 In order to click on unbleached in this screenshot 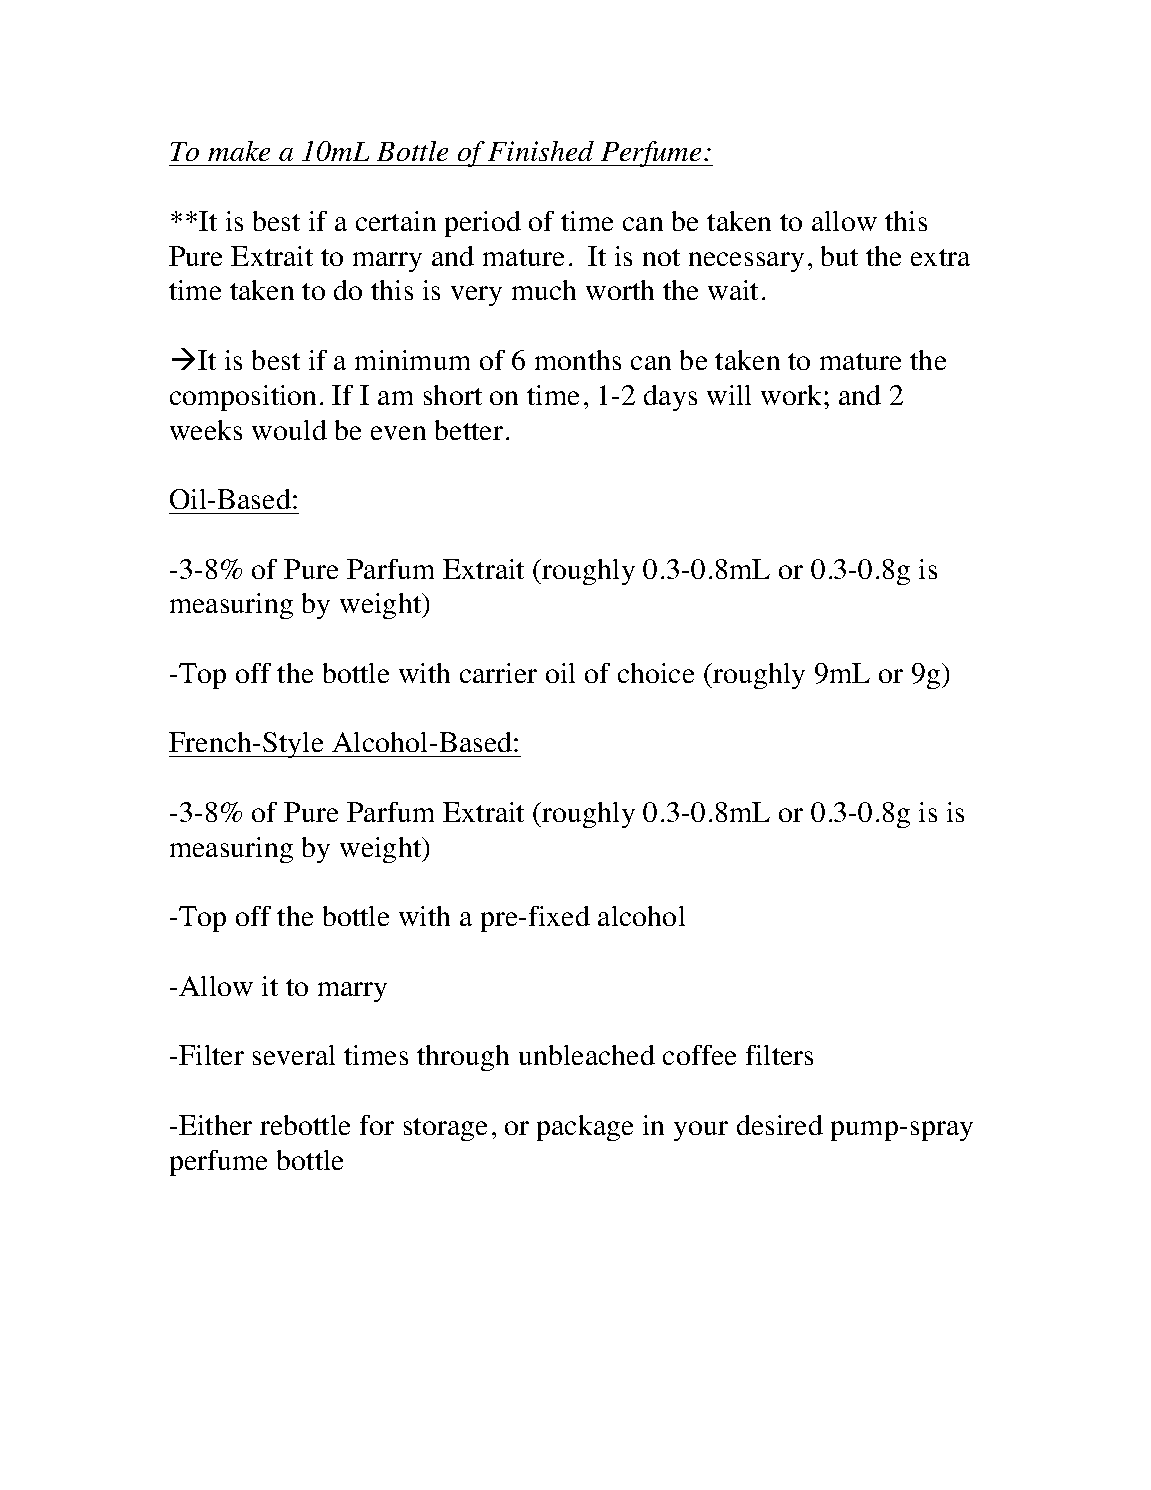, I will do `click(587, 1055)`.
